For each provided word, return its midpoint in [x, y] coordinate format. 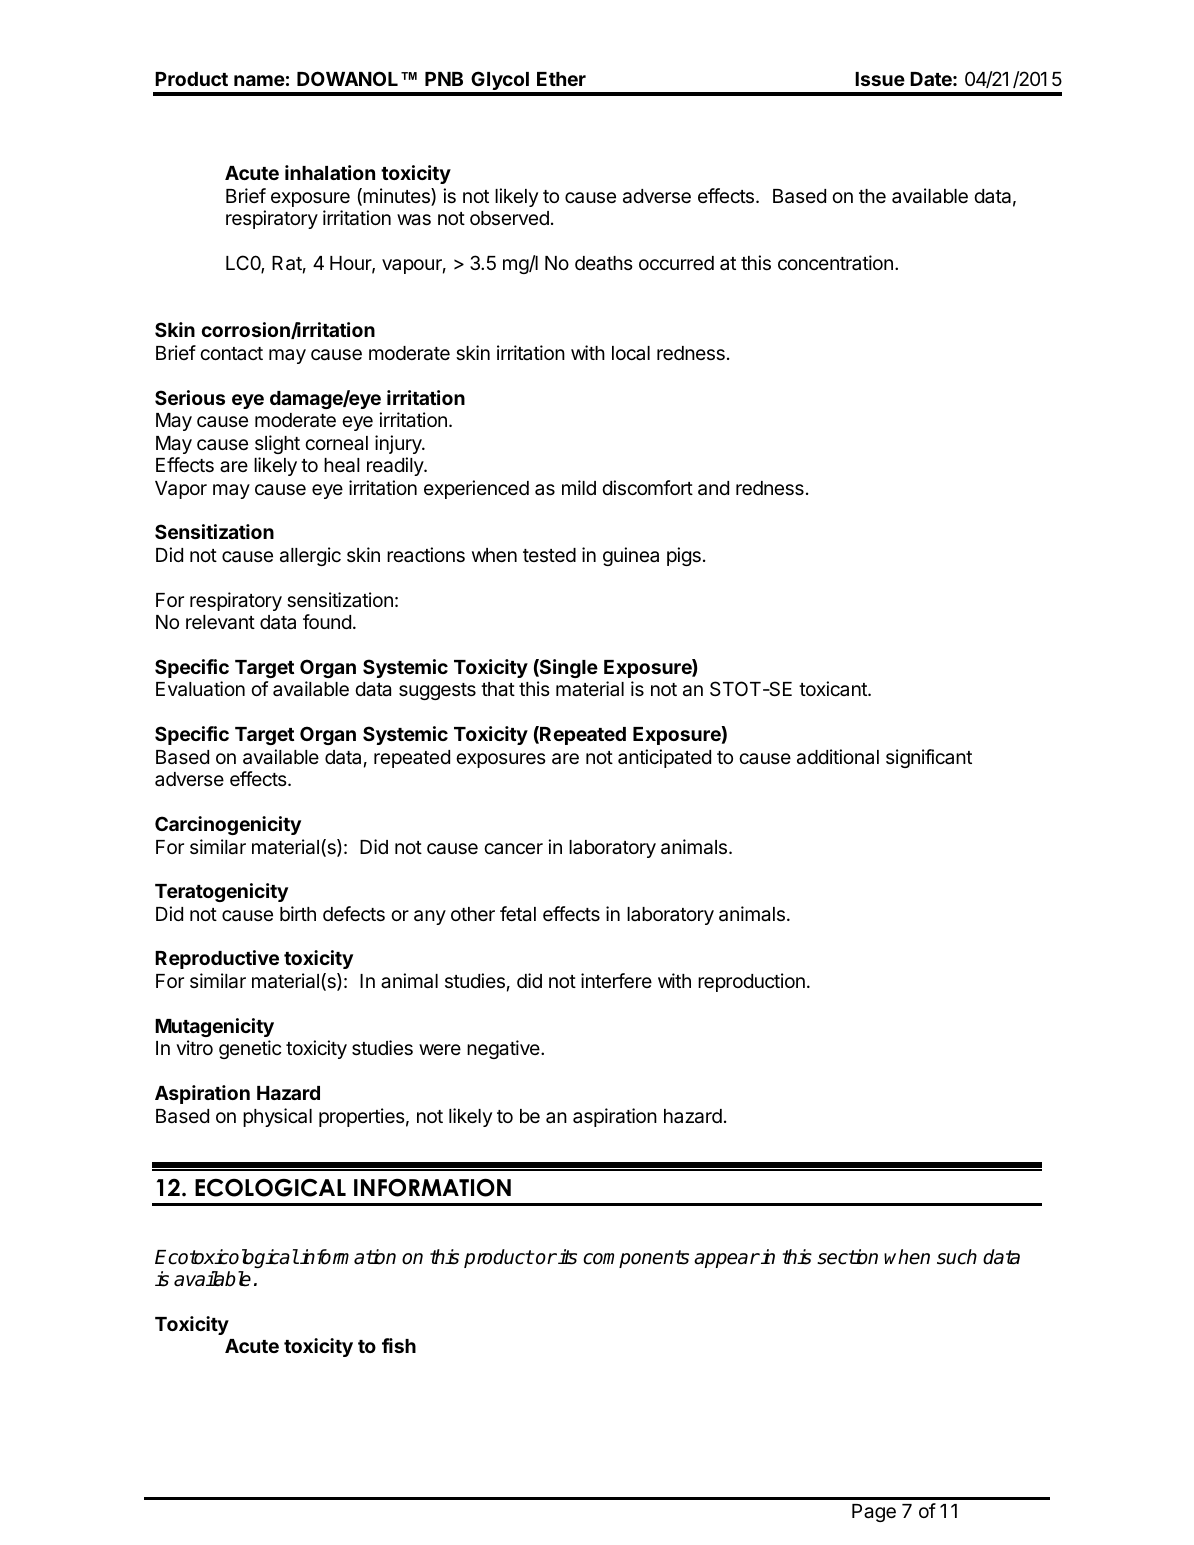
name [259, 80]
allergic [310, 556]
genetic [250, 1049]
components [636, 1259]
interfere [616, 980]
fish [399, 1345]
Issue [880, 79]
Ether [561, 79]
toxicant [834, 688]
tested [549, 555]
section [847, 1257]
